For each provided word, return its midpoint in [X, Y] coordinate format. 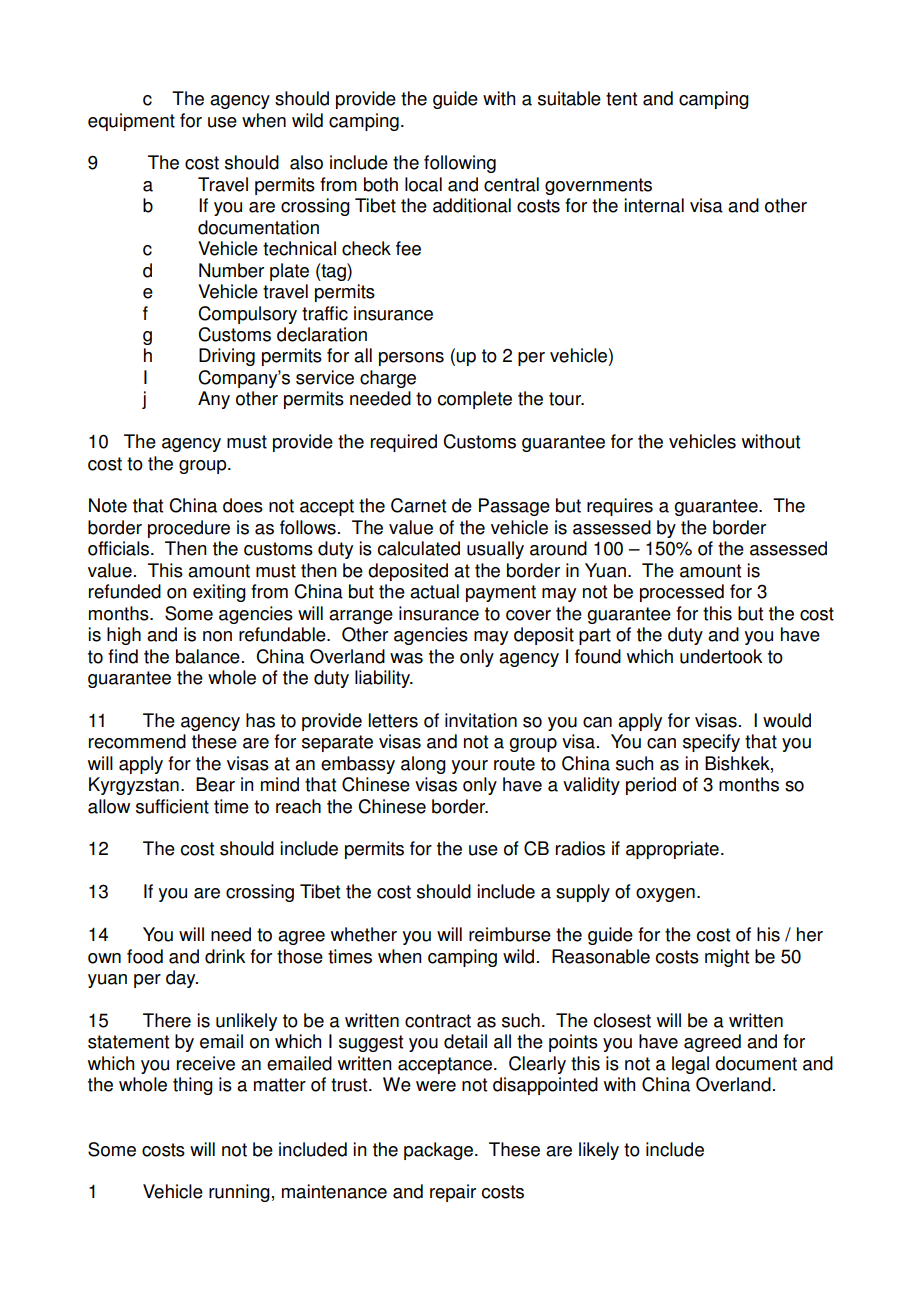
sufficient [172, 806]
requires [620, 507]
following [460, 164]
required [404, 443]
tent [621, 99]
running [239, 1193]
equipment [131, 122]
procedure [189, 529]
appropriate [672, 850]
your [469, 767]
